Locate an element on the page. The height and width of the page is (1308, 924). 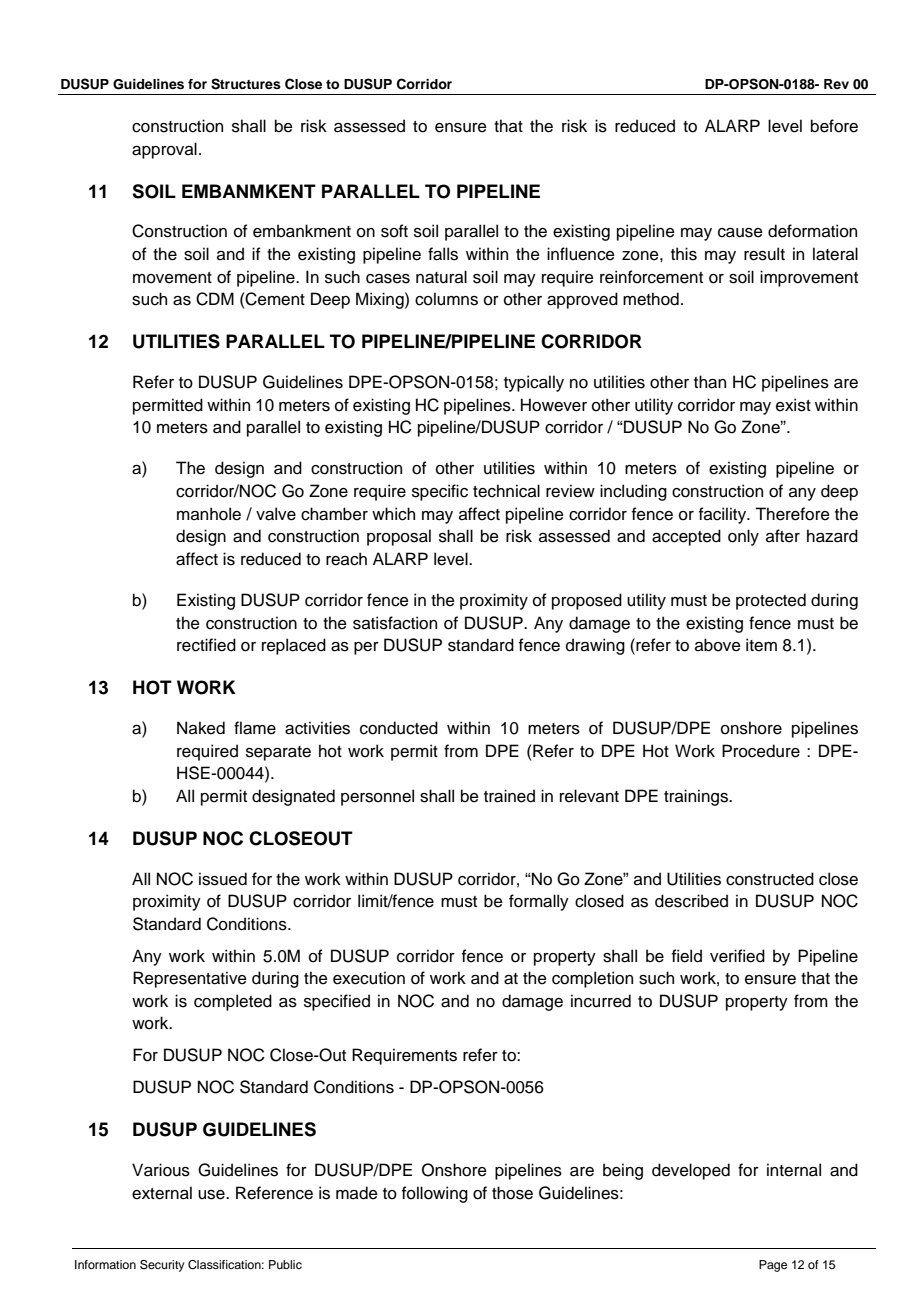
Security is located at coordinates (162, 1266).
